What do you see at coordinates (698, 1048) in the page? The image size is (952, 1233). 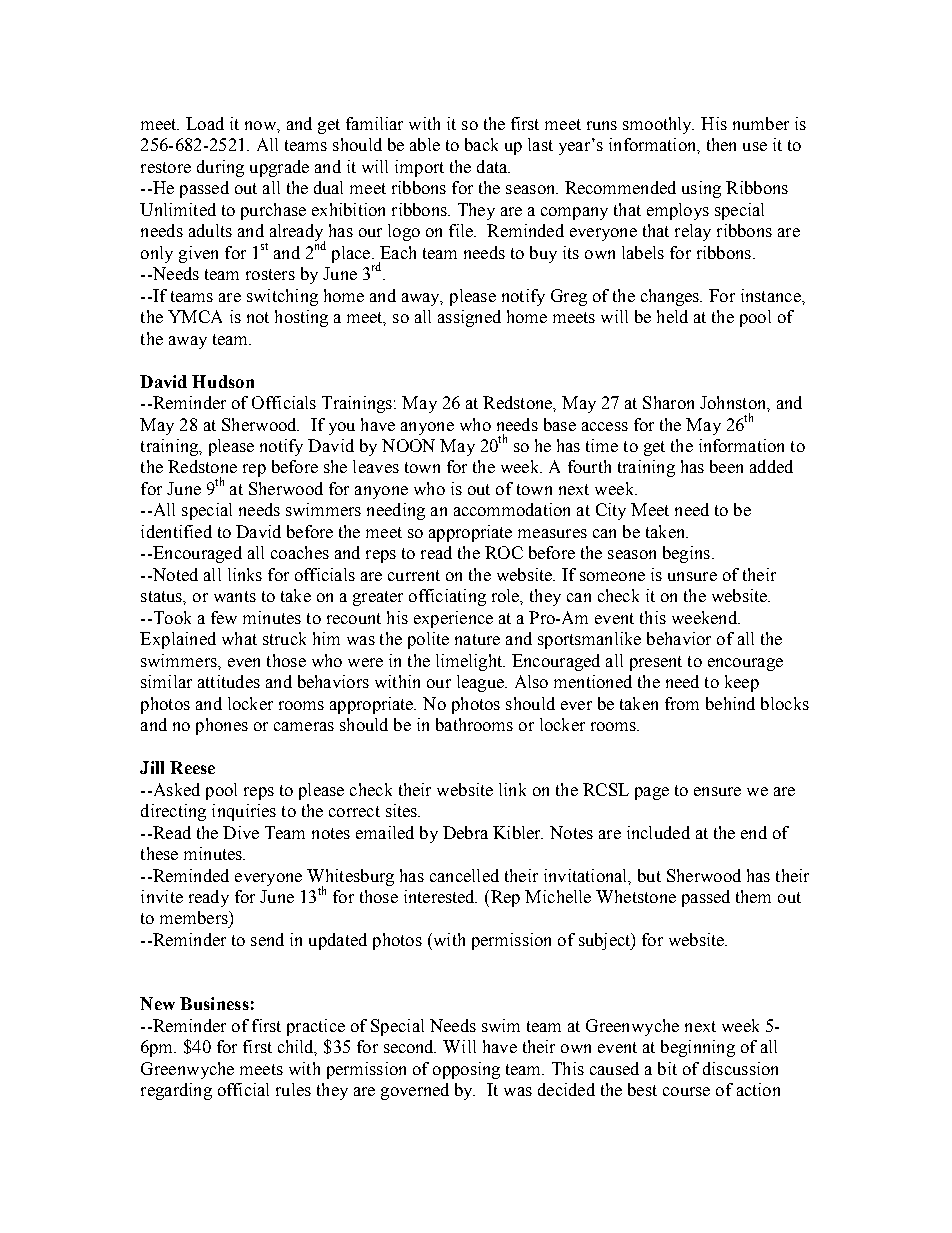 I see `beginning` at bounding box center [698, 1048].
